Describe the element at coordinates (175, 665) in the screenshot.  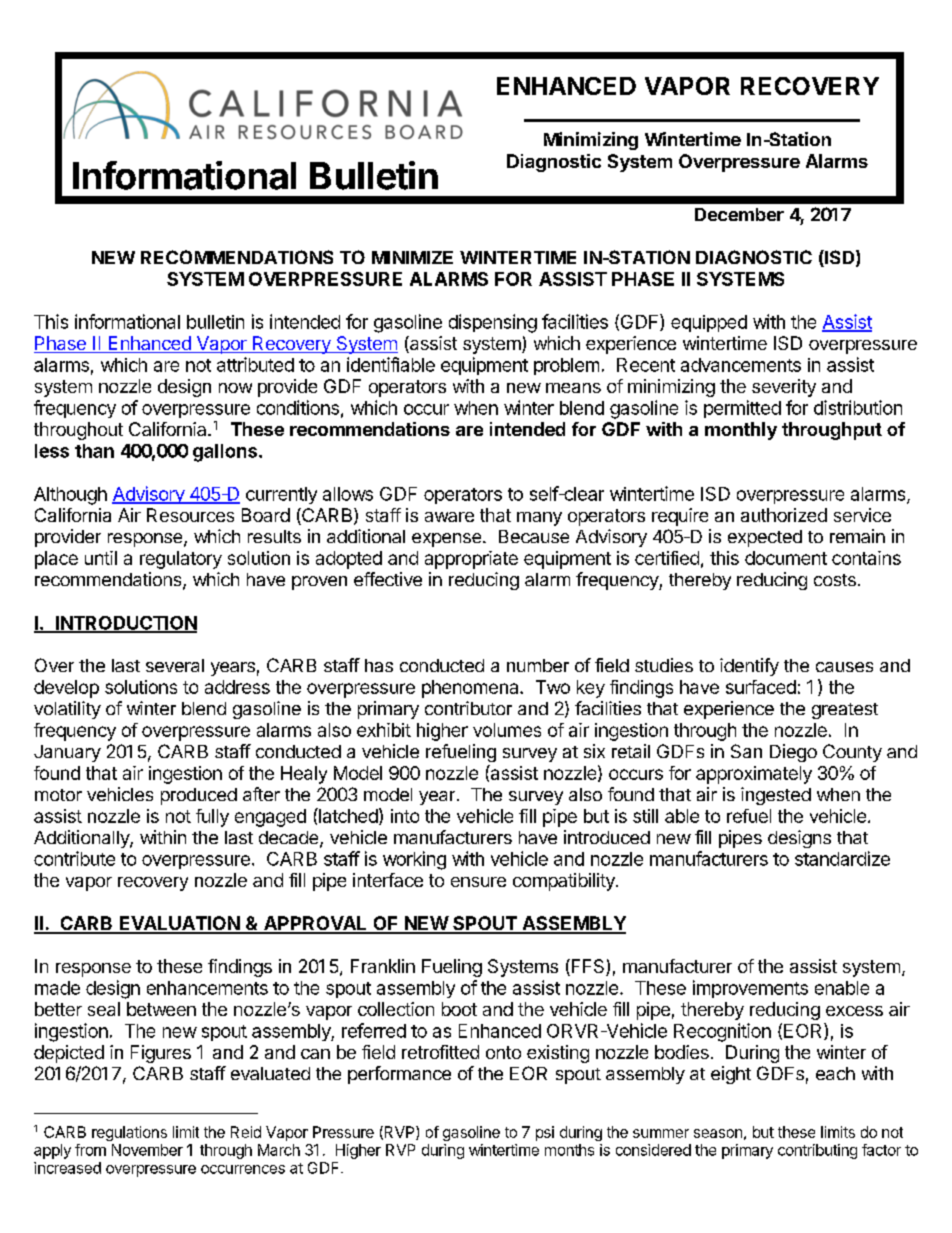
I see `several` at that location.
